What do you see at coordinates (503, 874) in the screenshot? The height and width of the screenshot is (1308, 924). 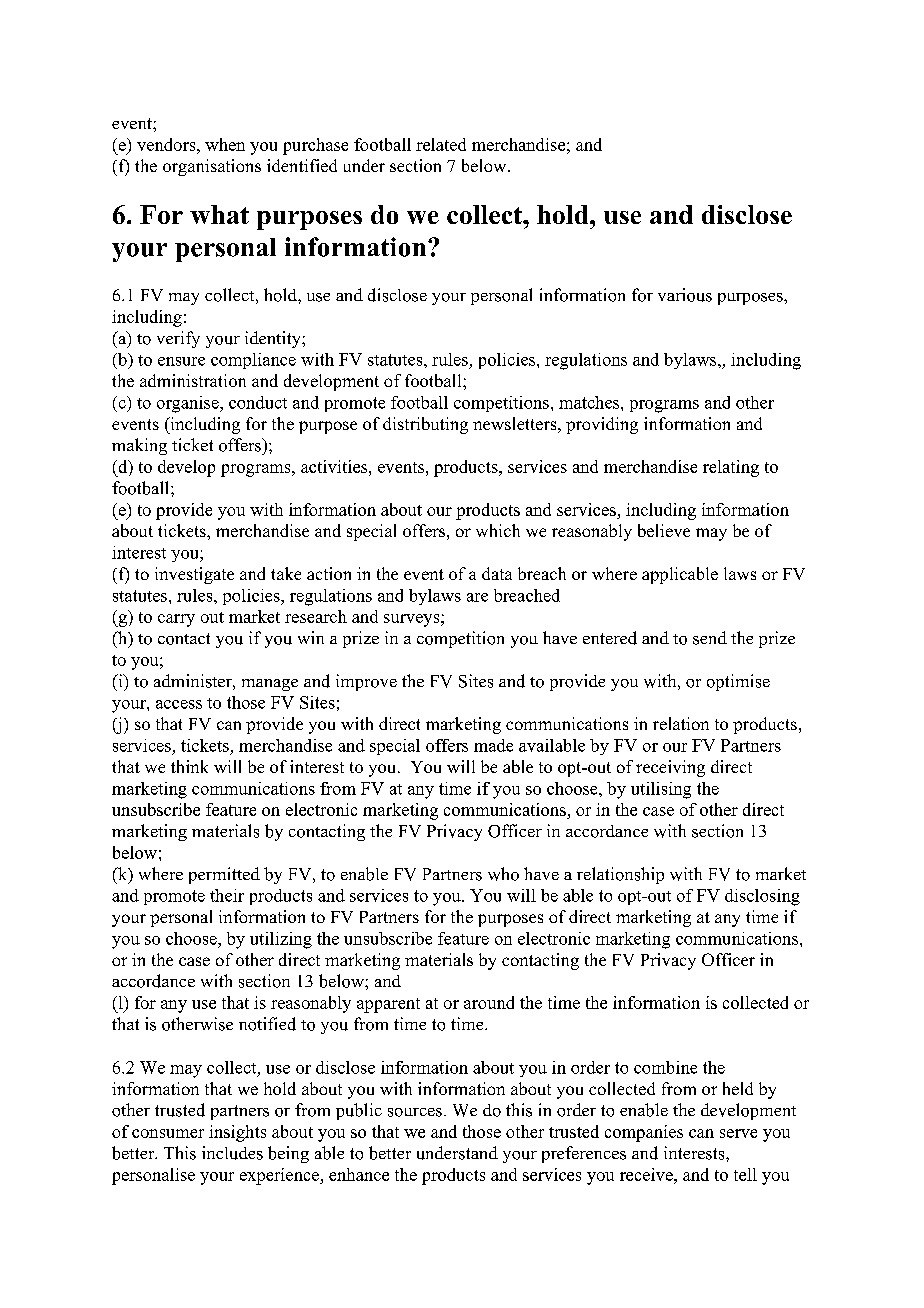 I see `who` at bounding box center [503, 874].
